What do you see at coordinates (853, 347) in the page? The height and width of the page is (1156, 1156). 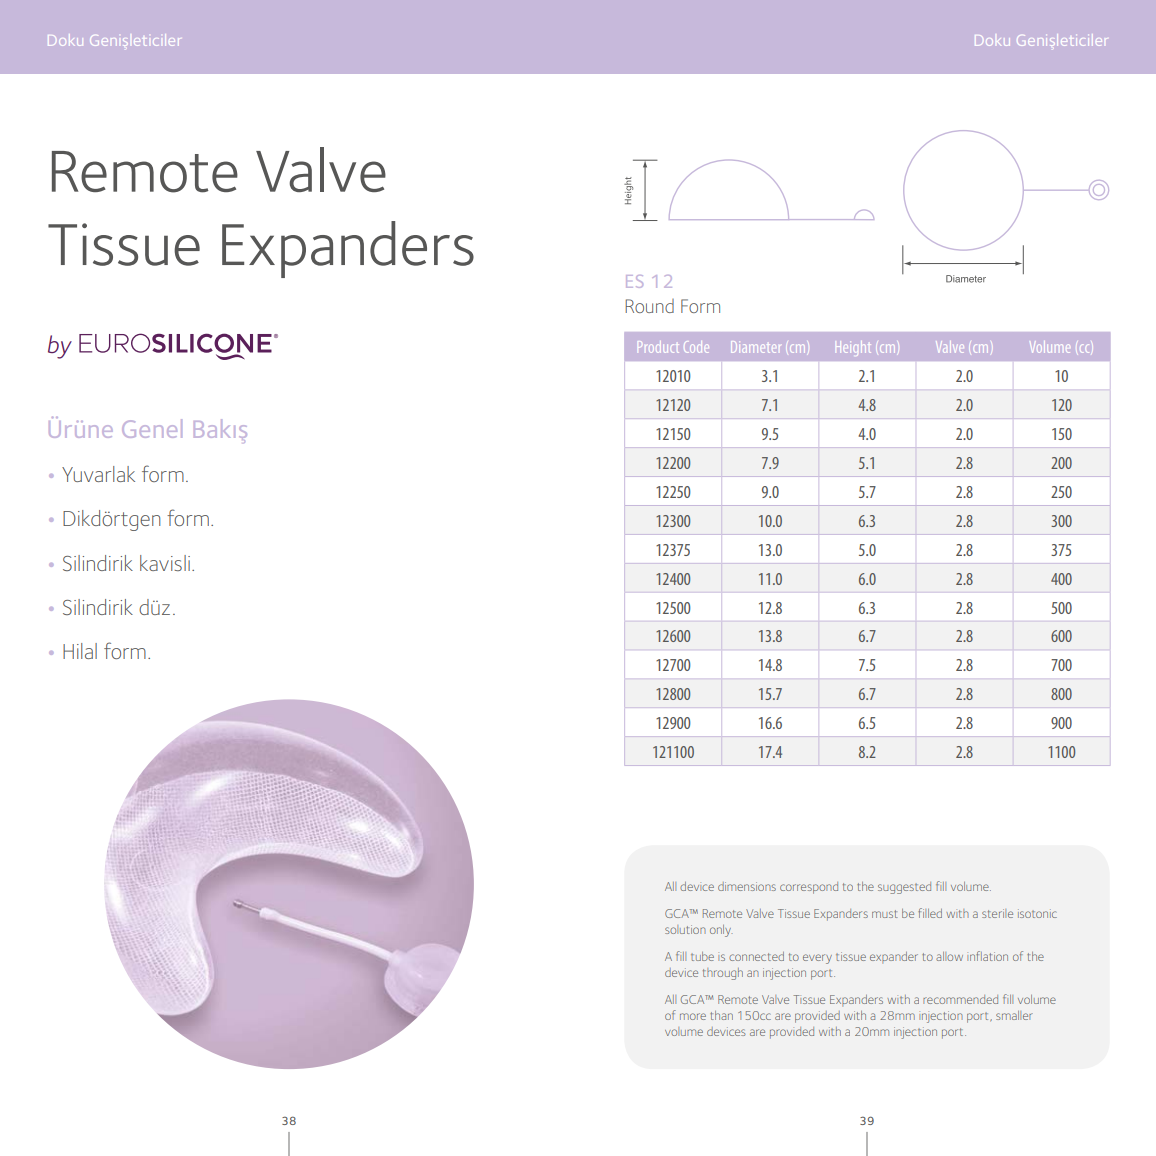 I see `Height` at bounding box center [853, 347].
